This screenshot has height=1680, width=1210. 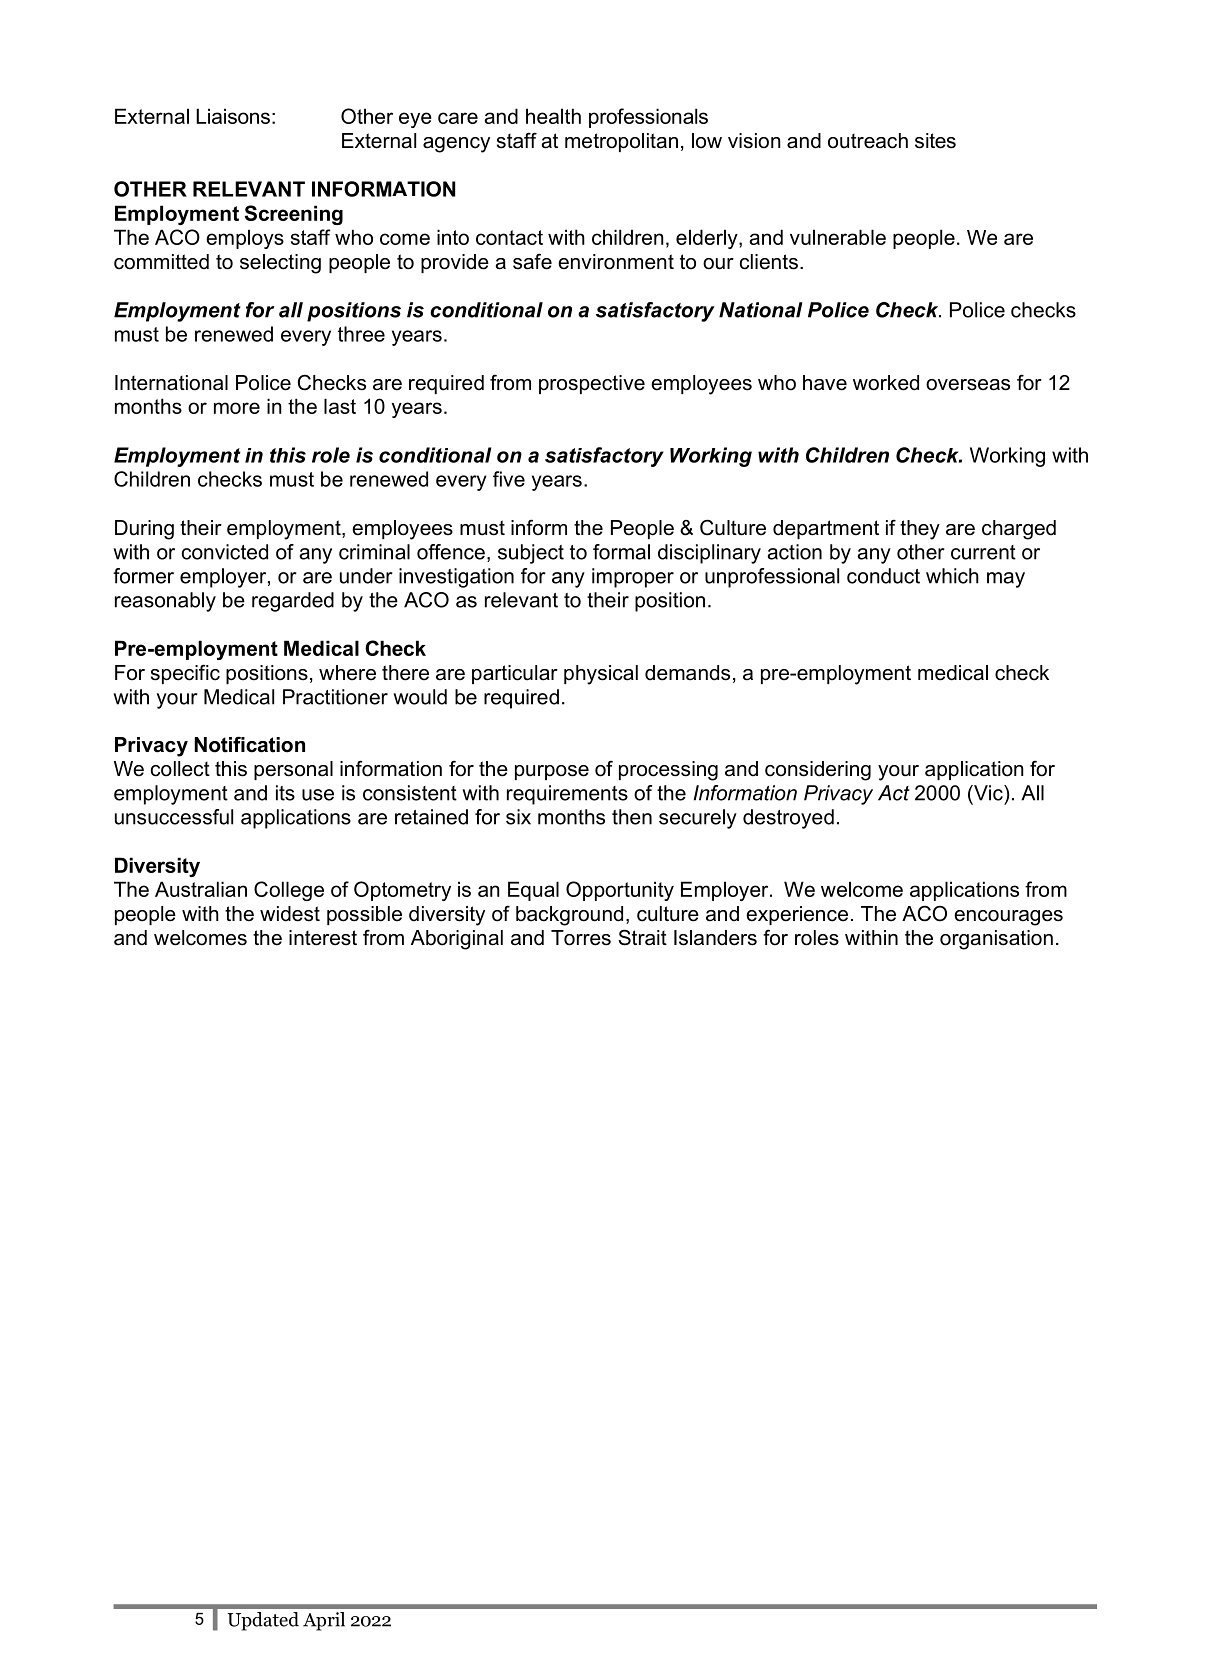 I want to click on interest, so click(x=323, y=938).
